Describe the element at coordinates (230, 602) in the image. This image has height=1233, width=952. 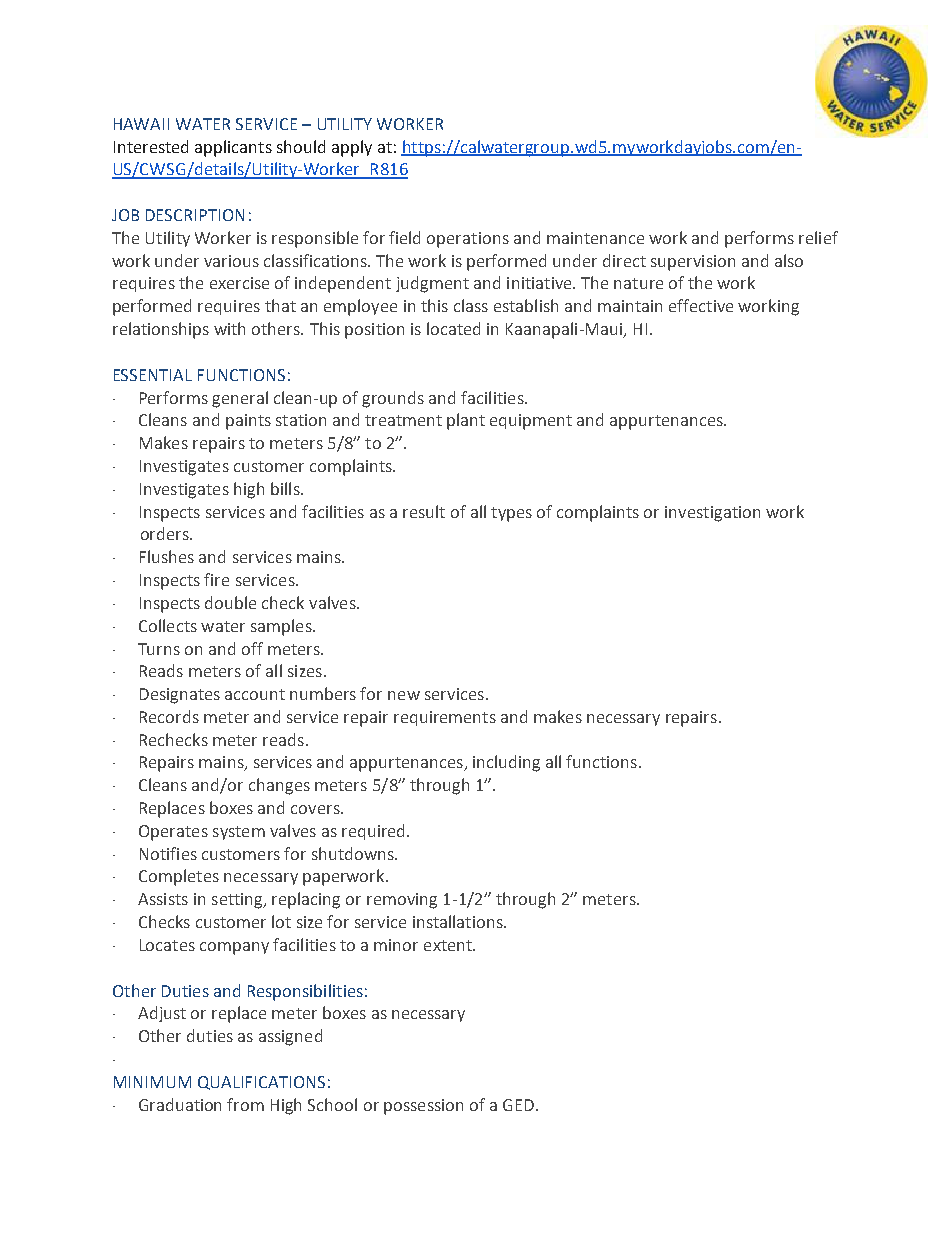
I see `double` at that location.
